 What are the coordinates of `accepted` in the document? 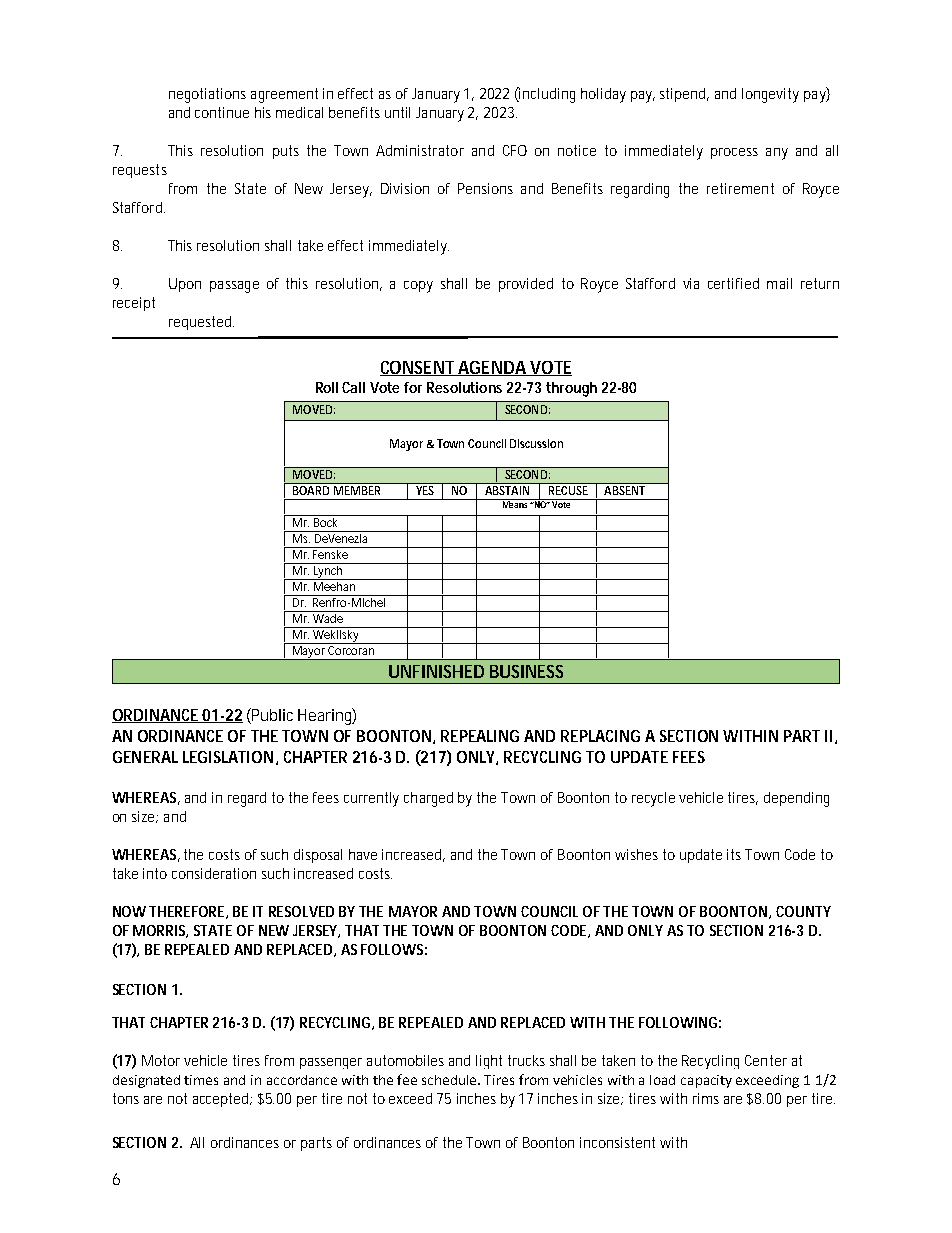 It's located at (222, 1100).
